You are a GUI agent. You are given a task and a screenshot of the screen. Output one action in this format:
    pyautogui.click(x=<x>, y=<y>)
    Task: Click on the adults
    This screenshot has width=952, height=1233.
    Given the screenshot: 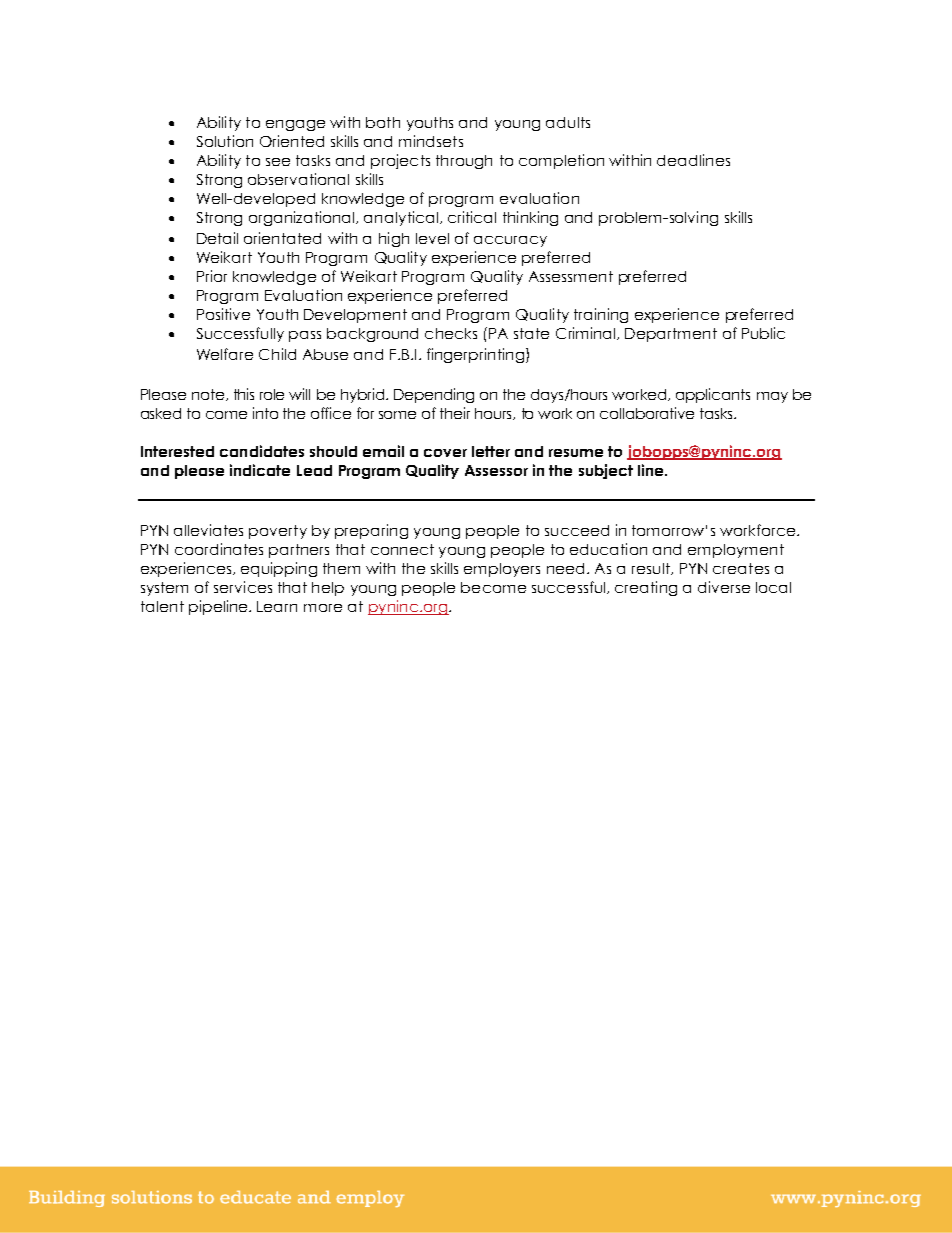 What is the action you would take?
    pyautogui.click(x=568, y=122)
